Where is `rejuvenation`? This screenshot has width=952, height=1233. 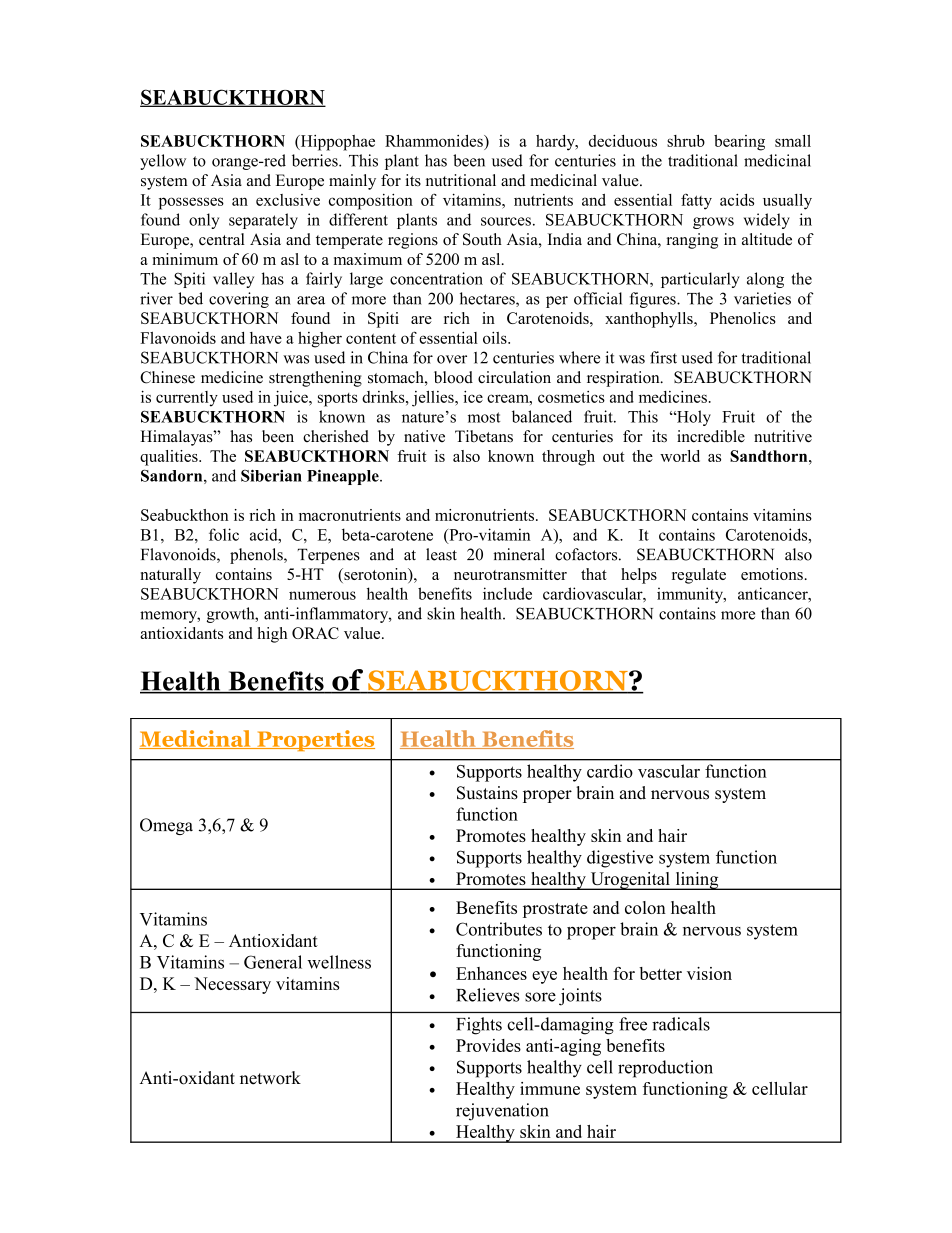 rejuvenation is located at coordinates (502, 1112).
